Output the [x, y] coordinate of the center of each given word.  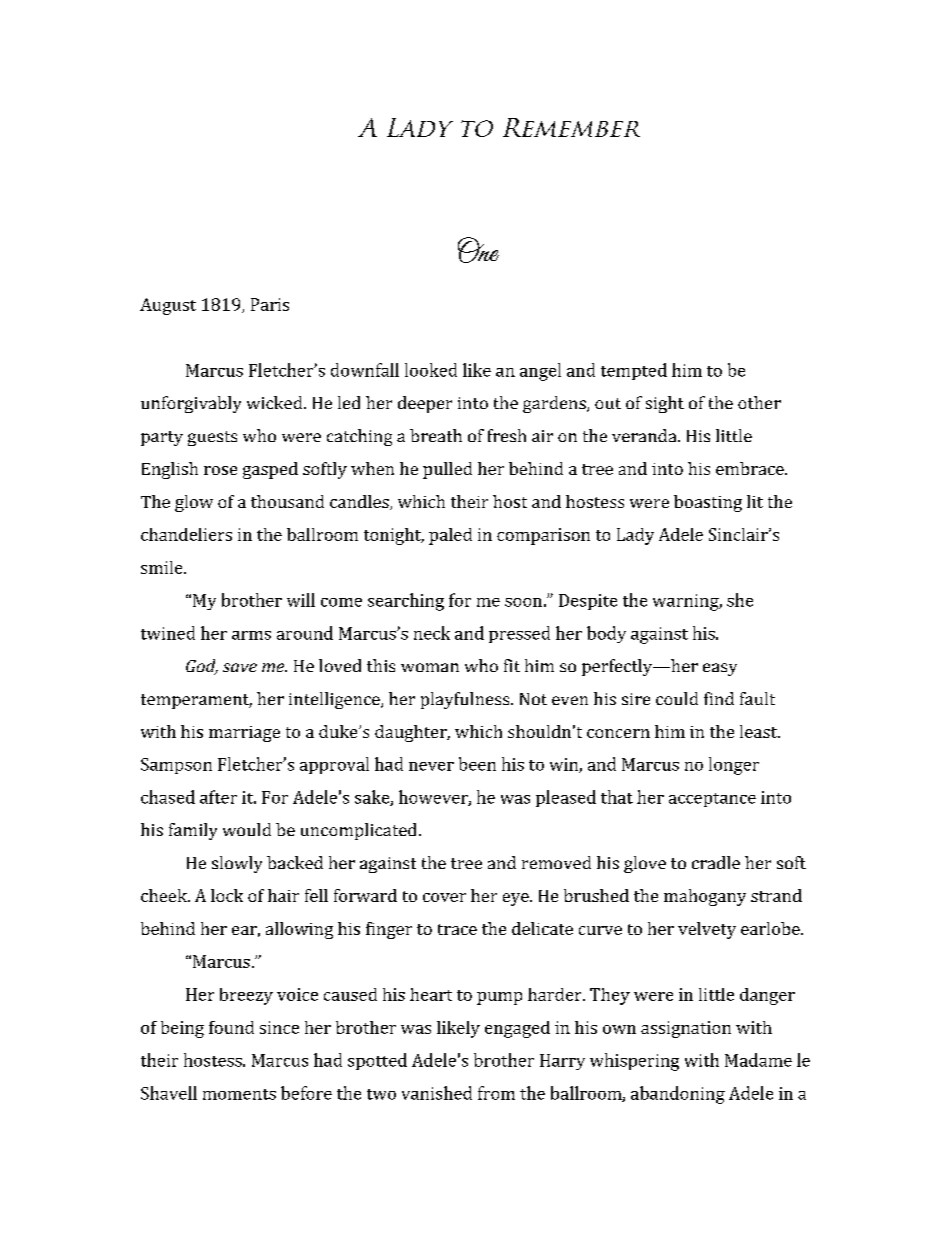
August [168, 306]
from [496, 1093]
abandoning [678, 1095]
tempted [634, 371]
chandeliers [186, 534]
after [218, 797]
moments [239, 1094]
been [477, 764]
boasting [708, 503]
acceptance [712, 800]
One [478, 250]
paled [450, 536]
